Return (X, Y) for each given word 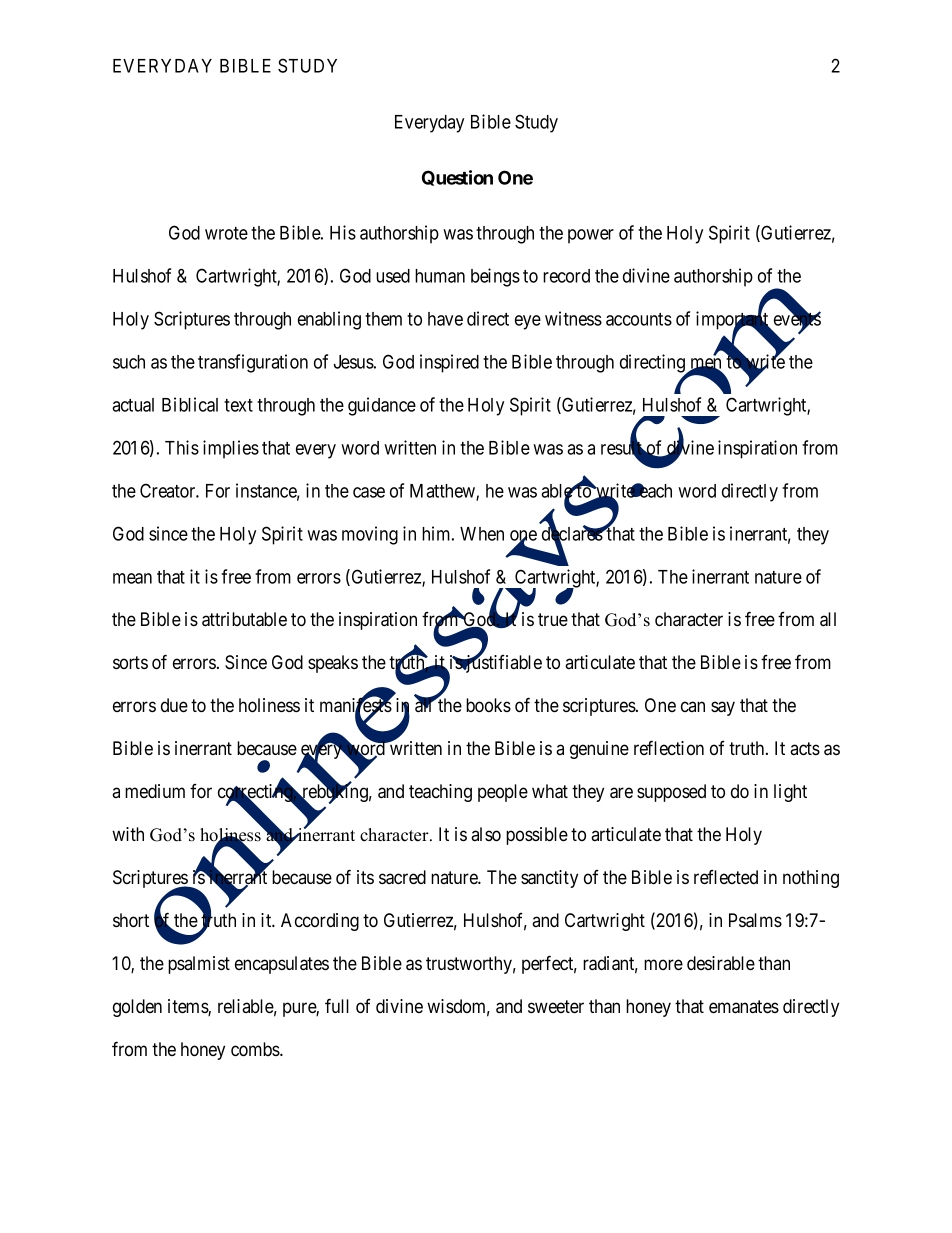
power (591, 236)
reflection (669, 747)
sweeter (556, 1006)
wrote (226, 233)
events (797, 320)
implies (231, 449)
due (174, 705)
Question (457, 178)
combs (256, 1049)
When (482, 534)
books (488, 705)
